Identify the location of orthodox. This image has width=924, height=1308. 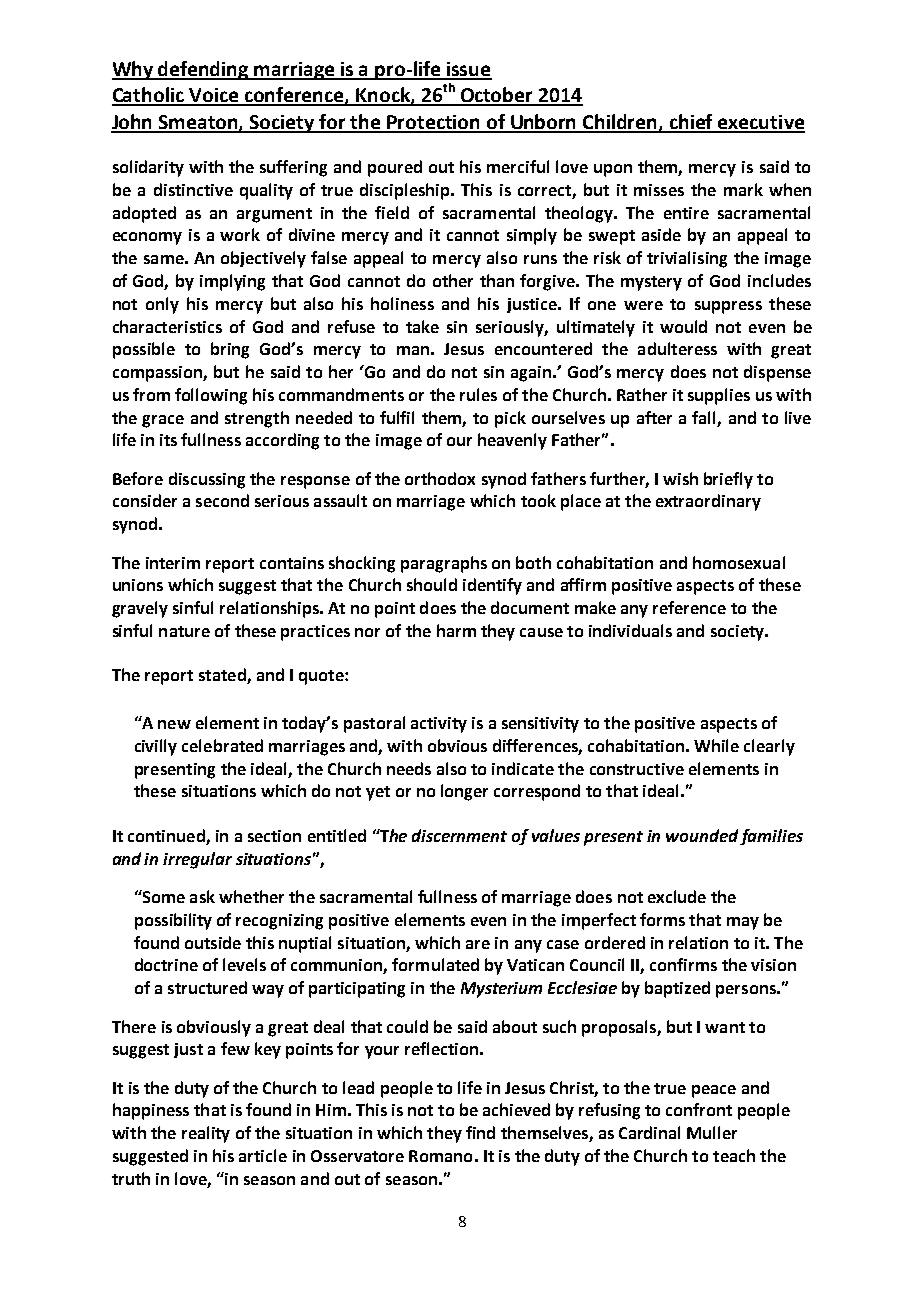
(440, 478).
